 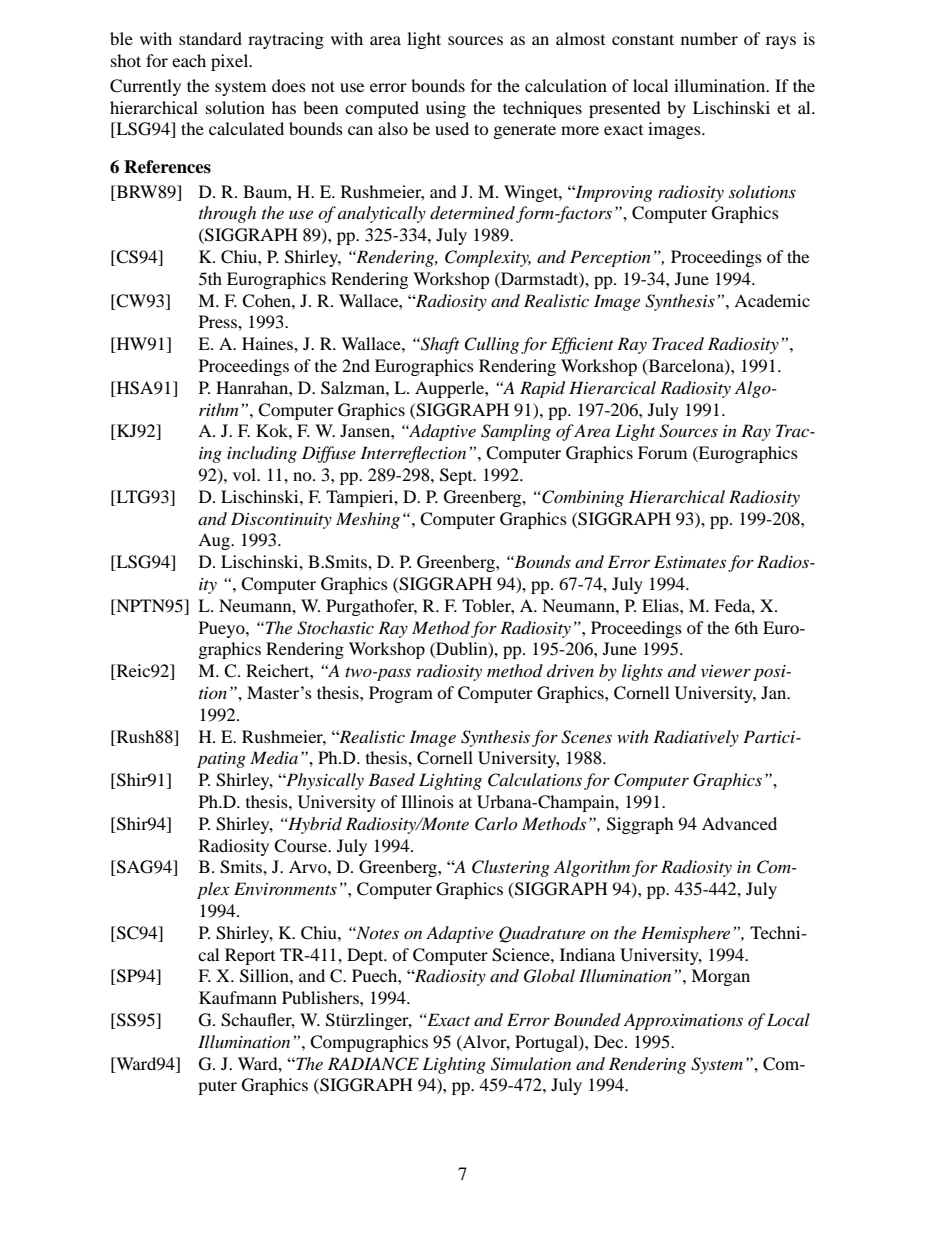 I want to click on RADIANCE, so click(x=373, y=1064).
